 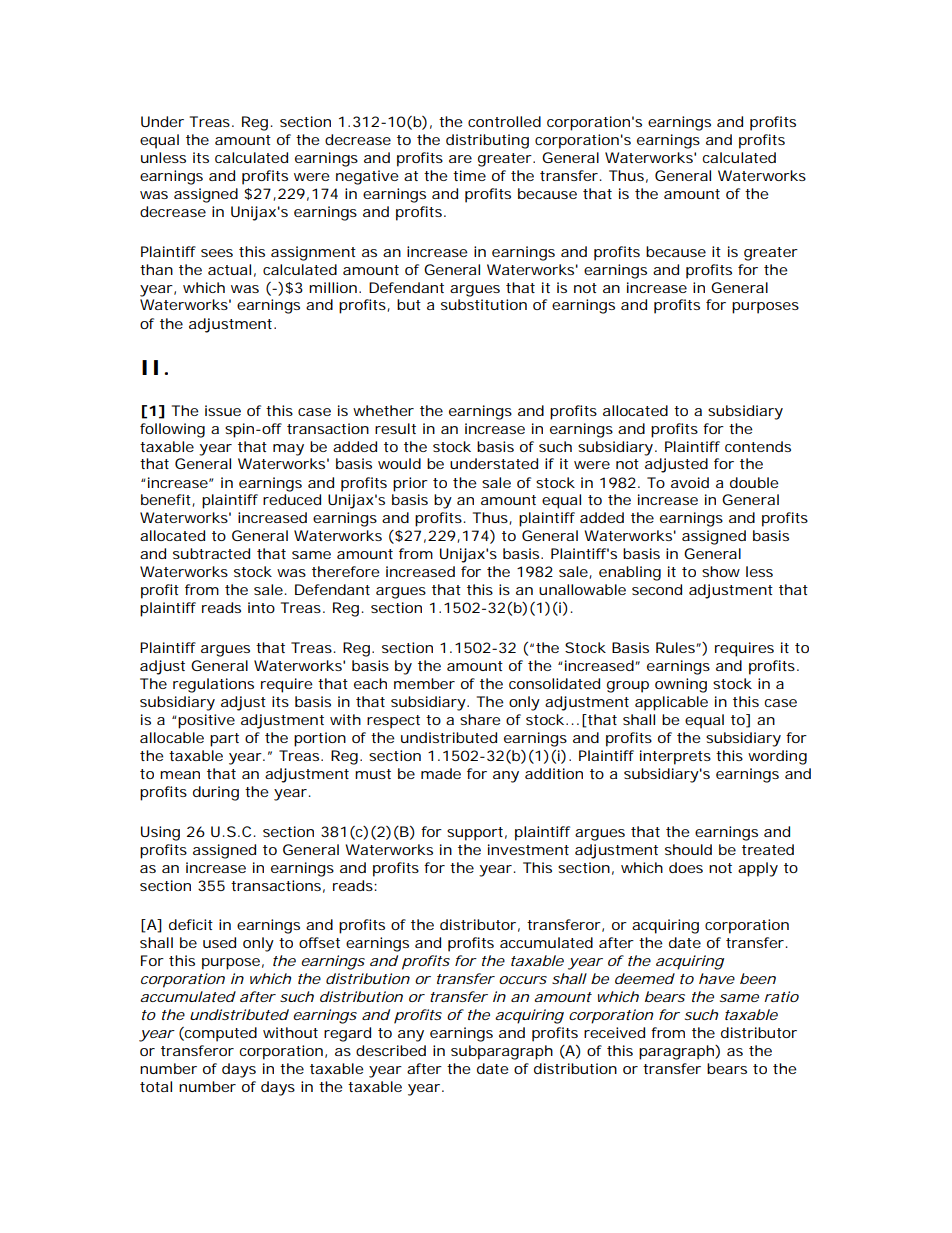 What do you see at coordinates (477, 834) in the document?
I see `support` at bounding box center [477, 834].
